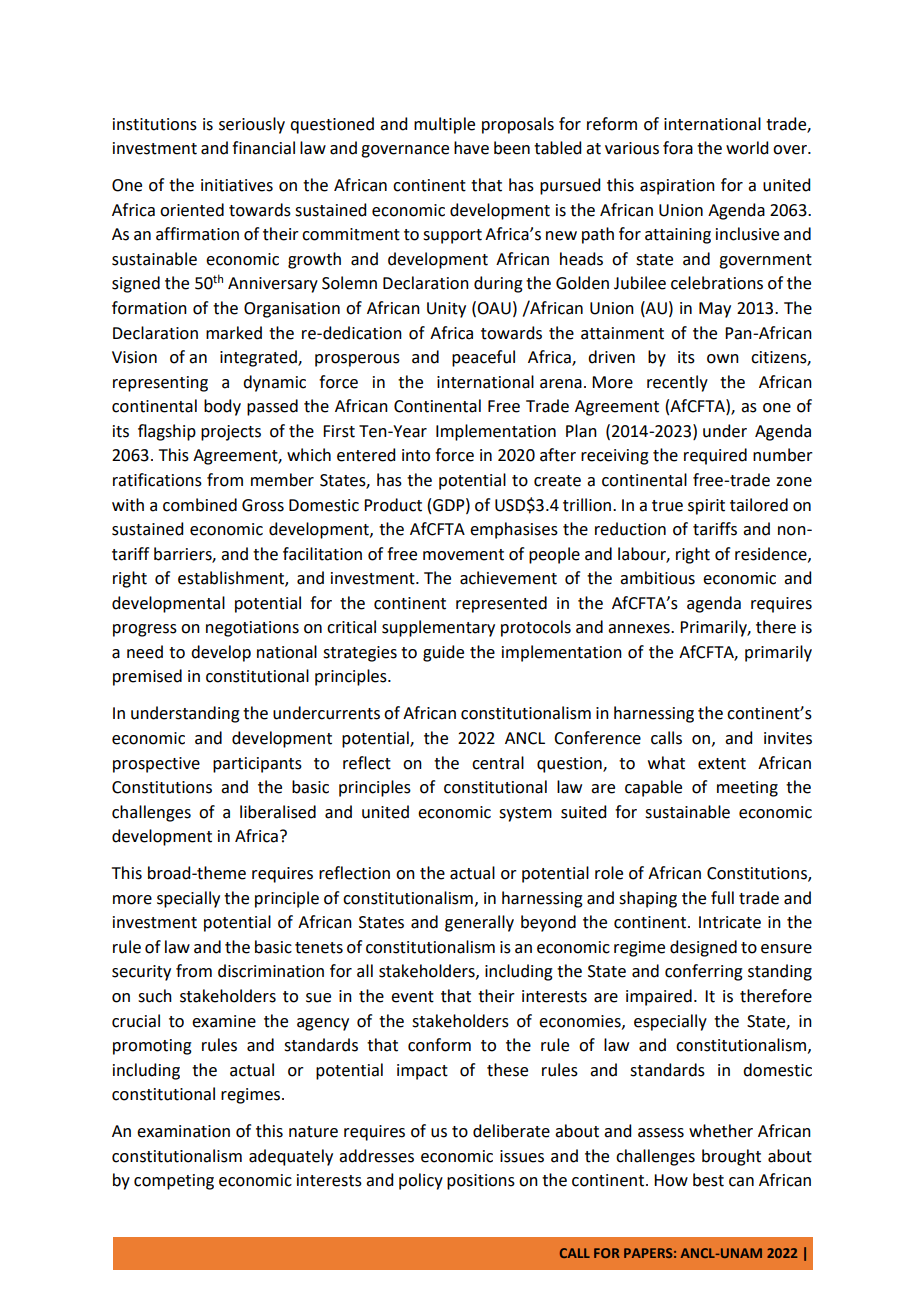 Image resolution: width=924 pixels, height=1308 pixels. I want to click on initiatives, so click(237, 185).
